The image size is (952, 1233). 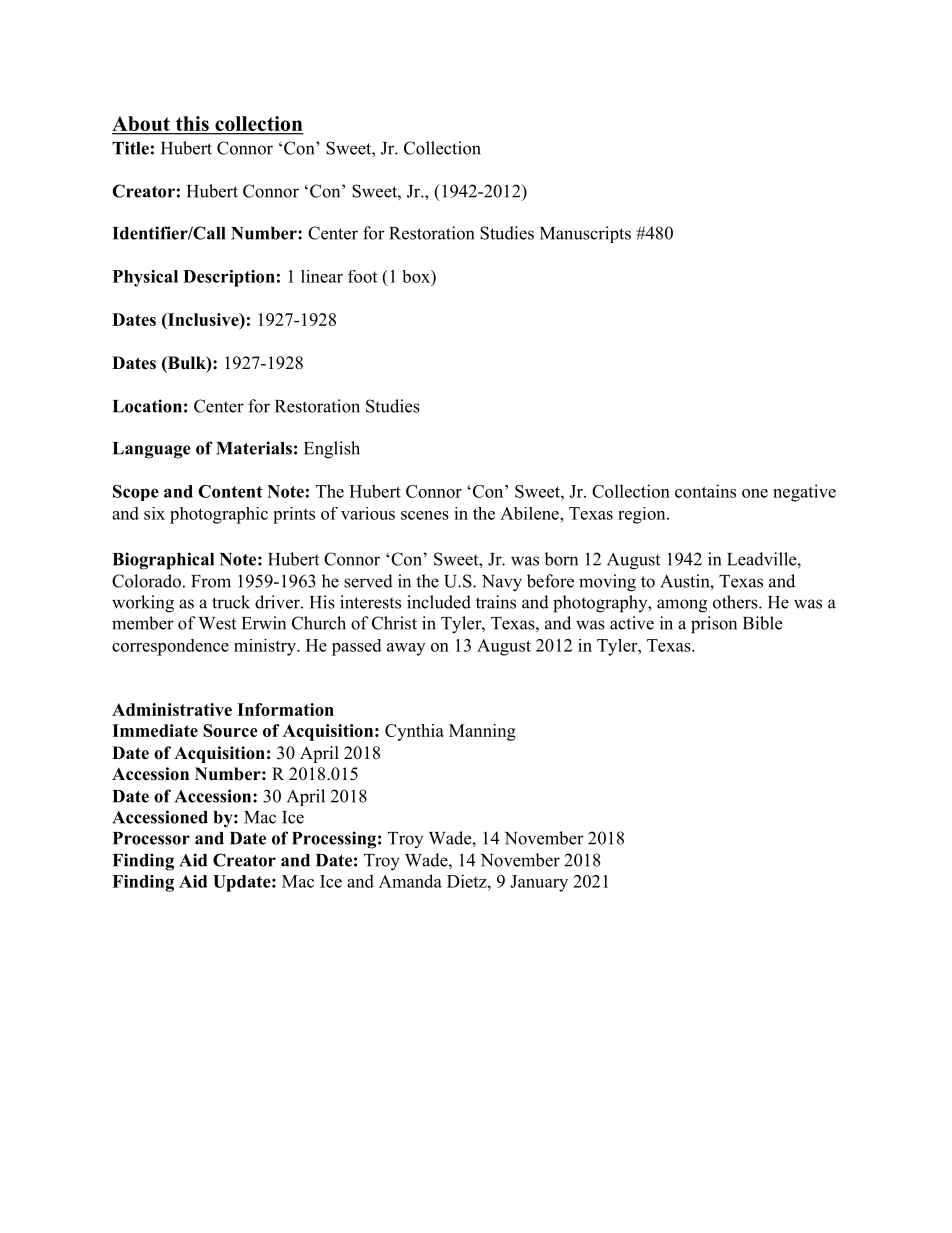 What do you see at coordinates (417, 276) in the document?
I see `box` at bounding box center [417, 276].
